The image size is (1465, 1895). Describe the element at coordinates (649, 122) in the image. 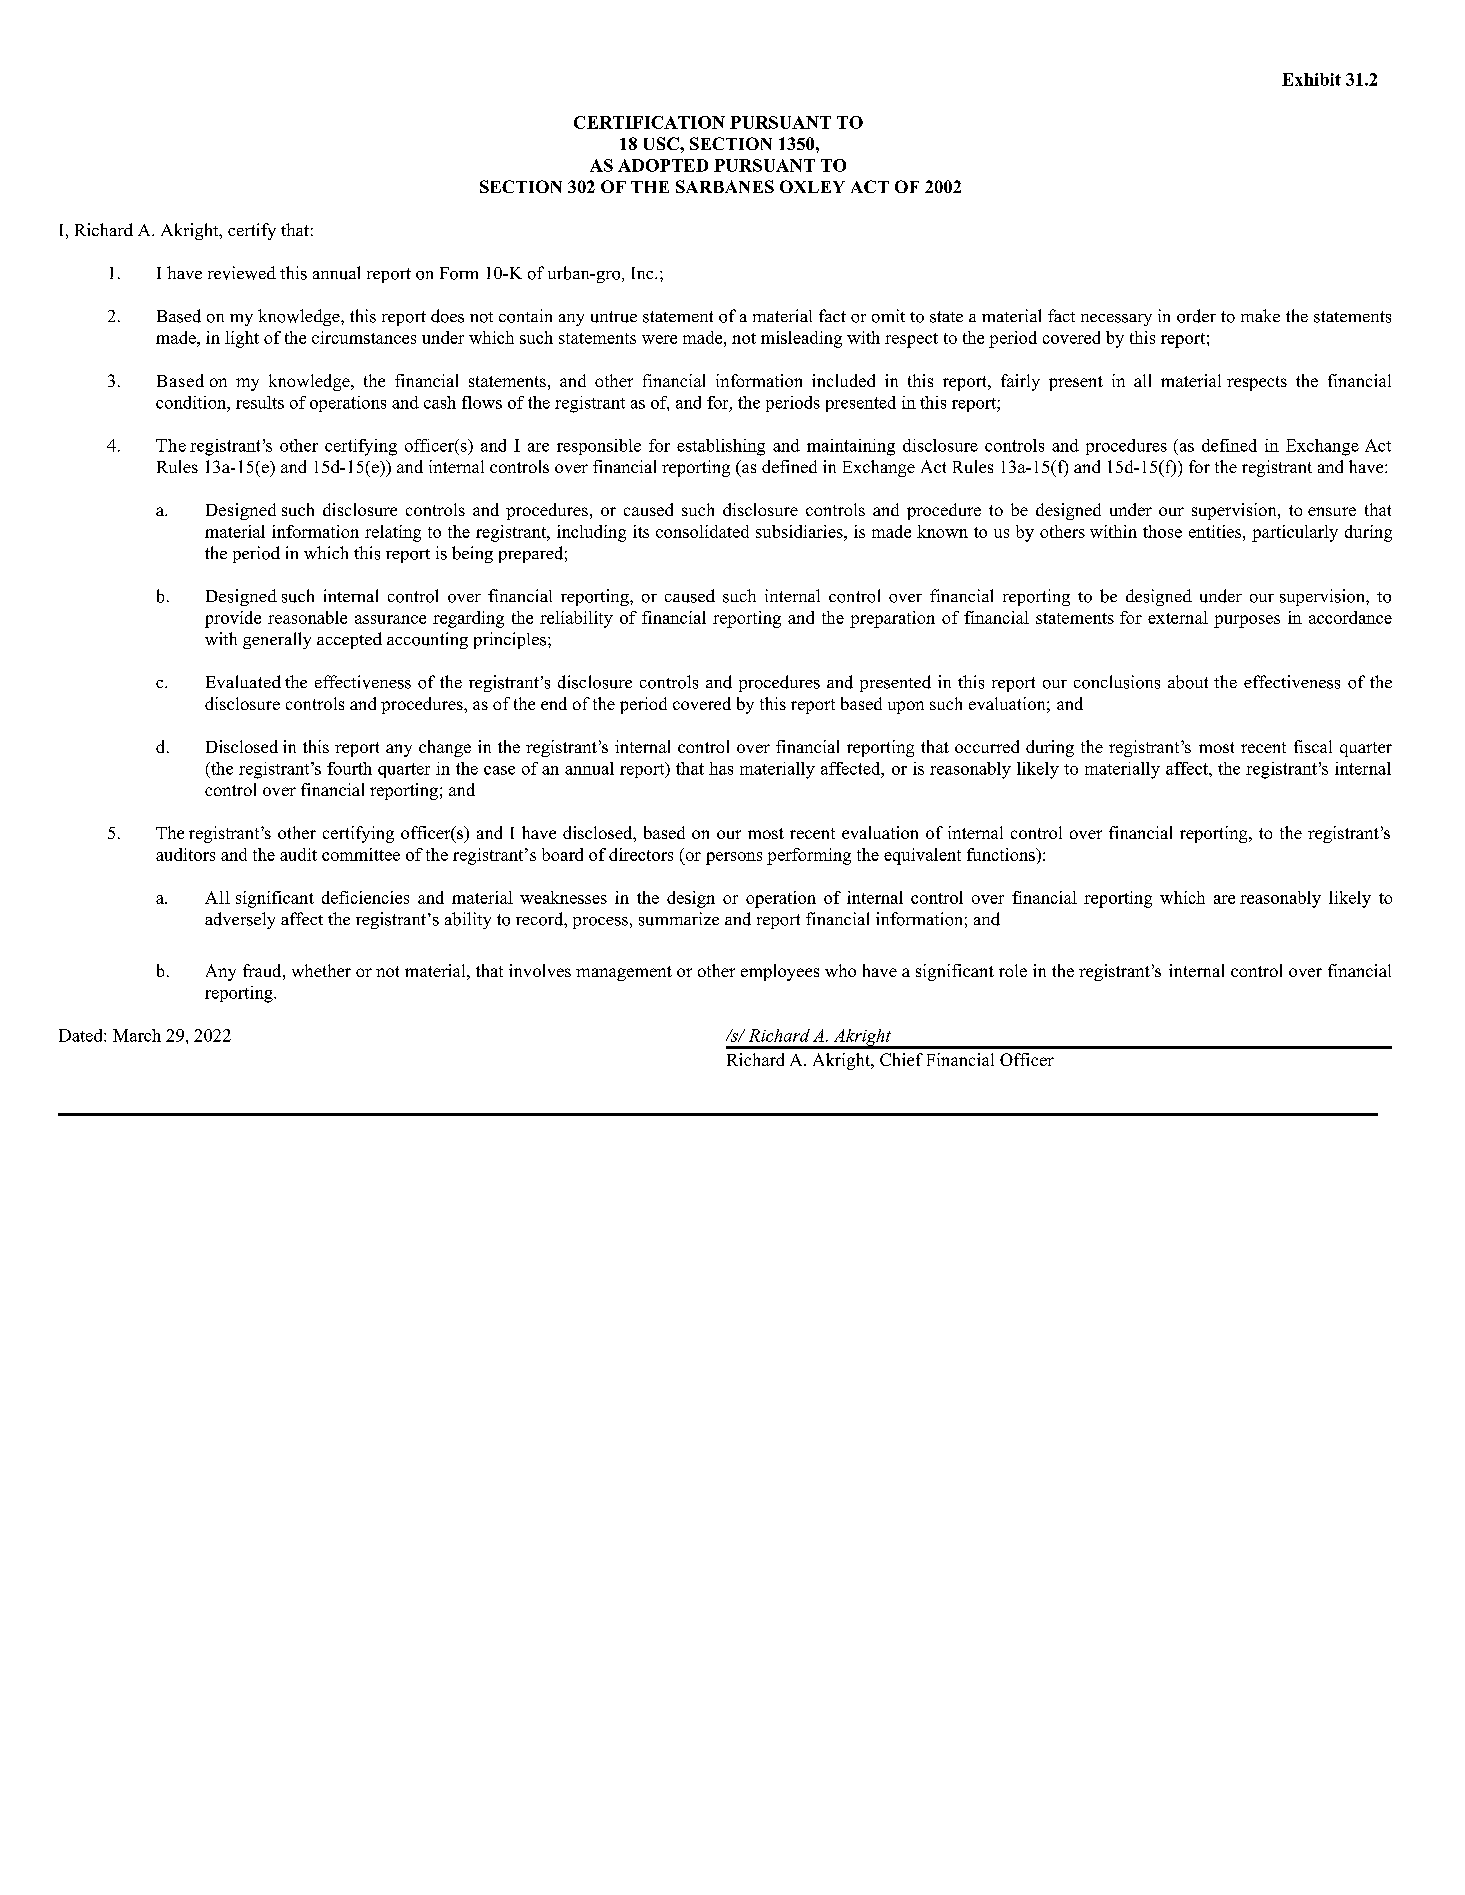

I see `CERTIFICATION` at that location.
